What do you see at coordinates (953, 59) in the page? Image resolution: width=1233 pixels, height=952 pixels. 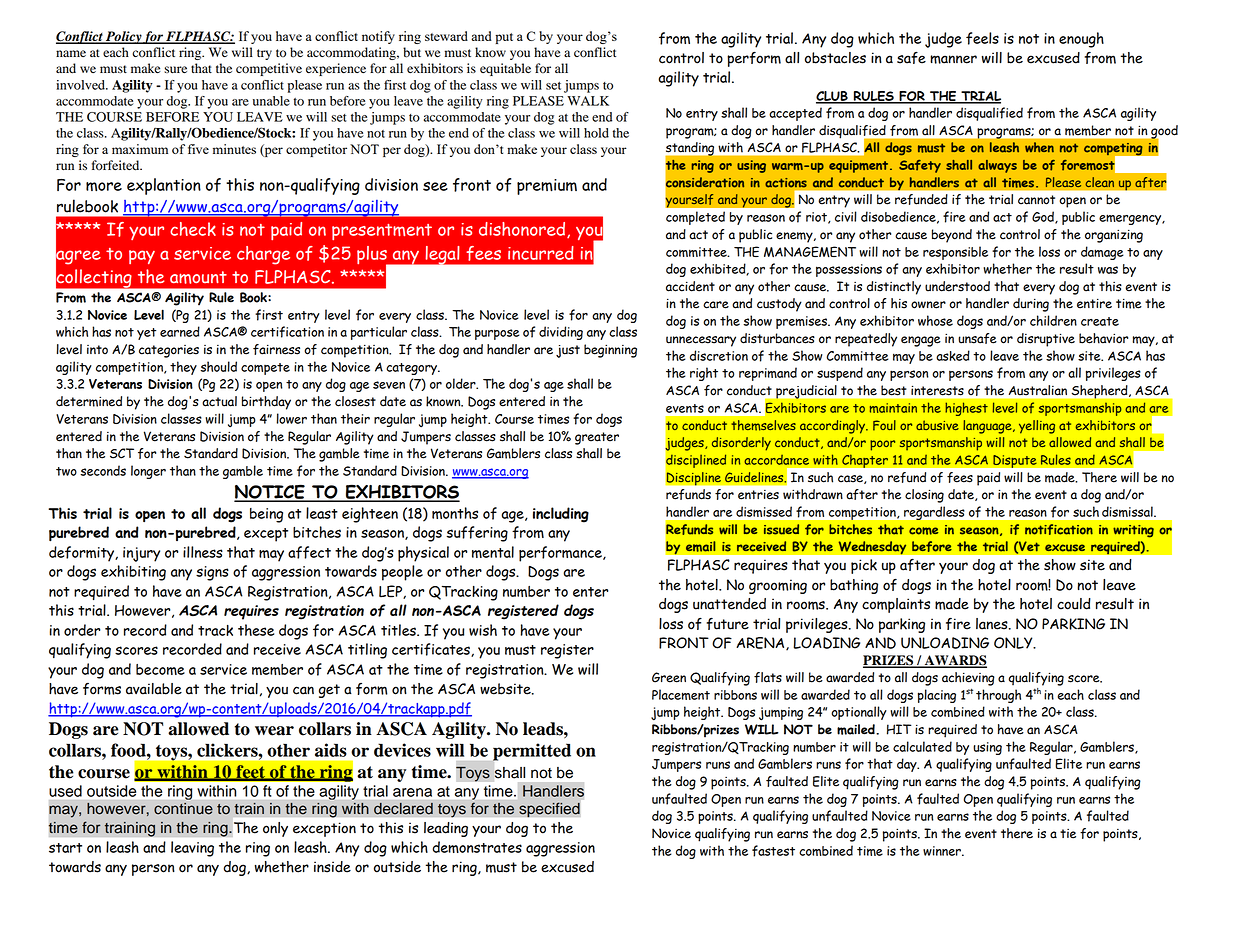 I see `manner` at bounding box center [953, 59].
